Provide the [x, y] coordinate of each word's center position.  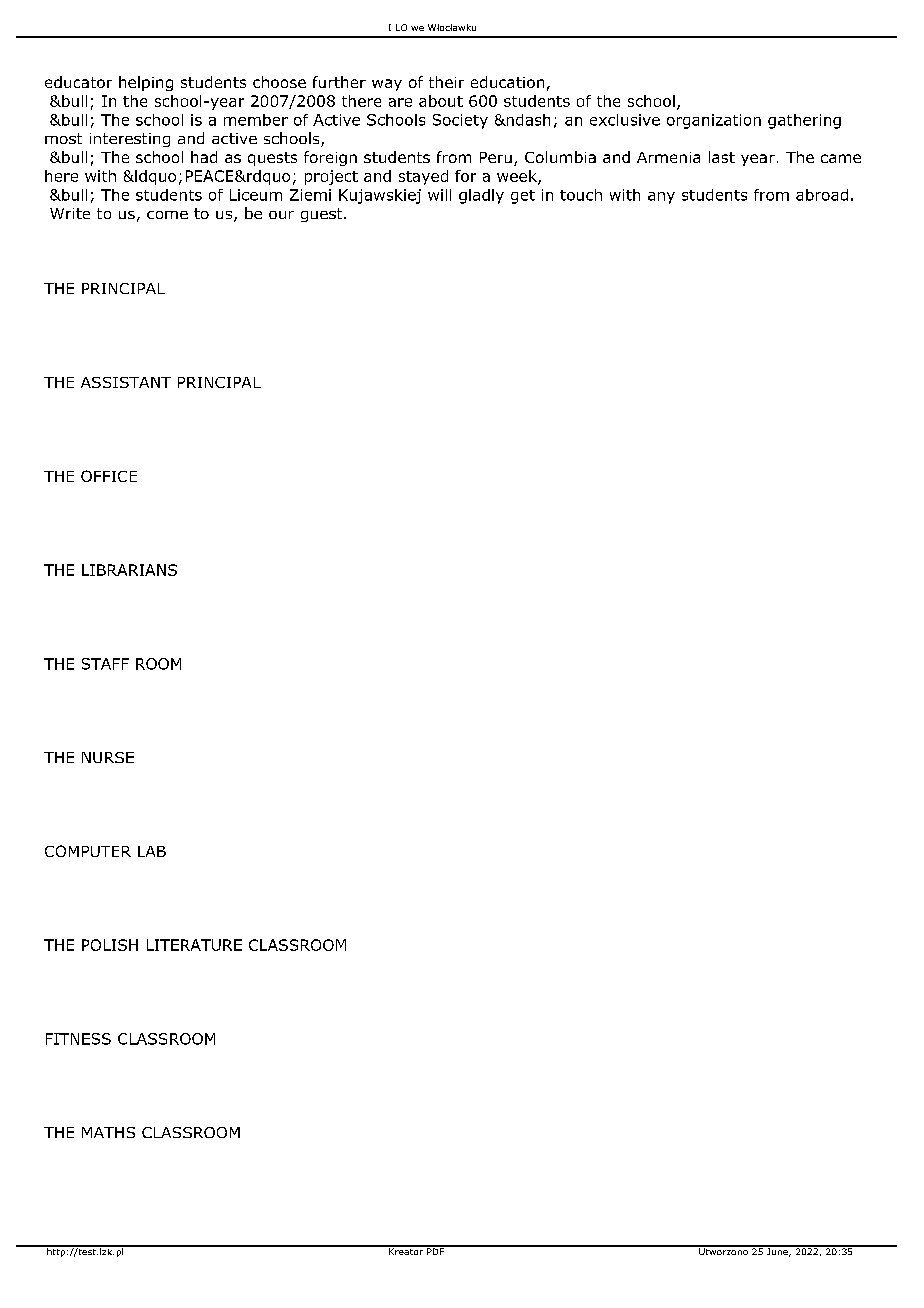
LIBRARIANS [129, 570]
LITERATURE [194, 945]
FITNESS [78, 1039]
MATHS [108, 1132]
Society [460, 121]
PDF [436, 1250]
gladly [481, 196]
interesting [130, 140]
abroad [822, 195]
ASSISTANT [126, 382]
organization [714, 121]
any [661, 198]
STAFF [105, 664]
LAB [152, 851]
